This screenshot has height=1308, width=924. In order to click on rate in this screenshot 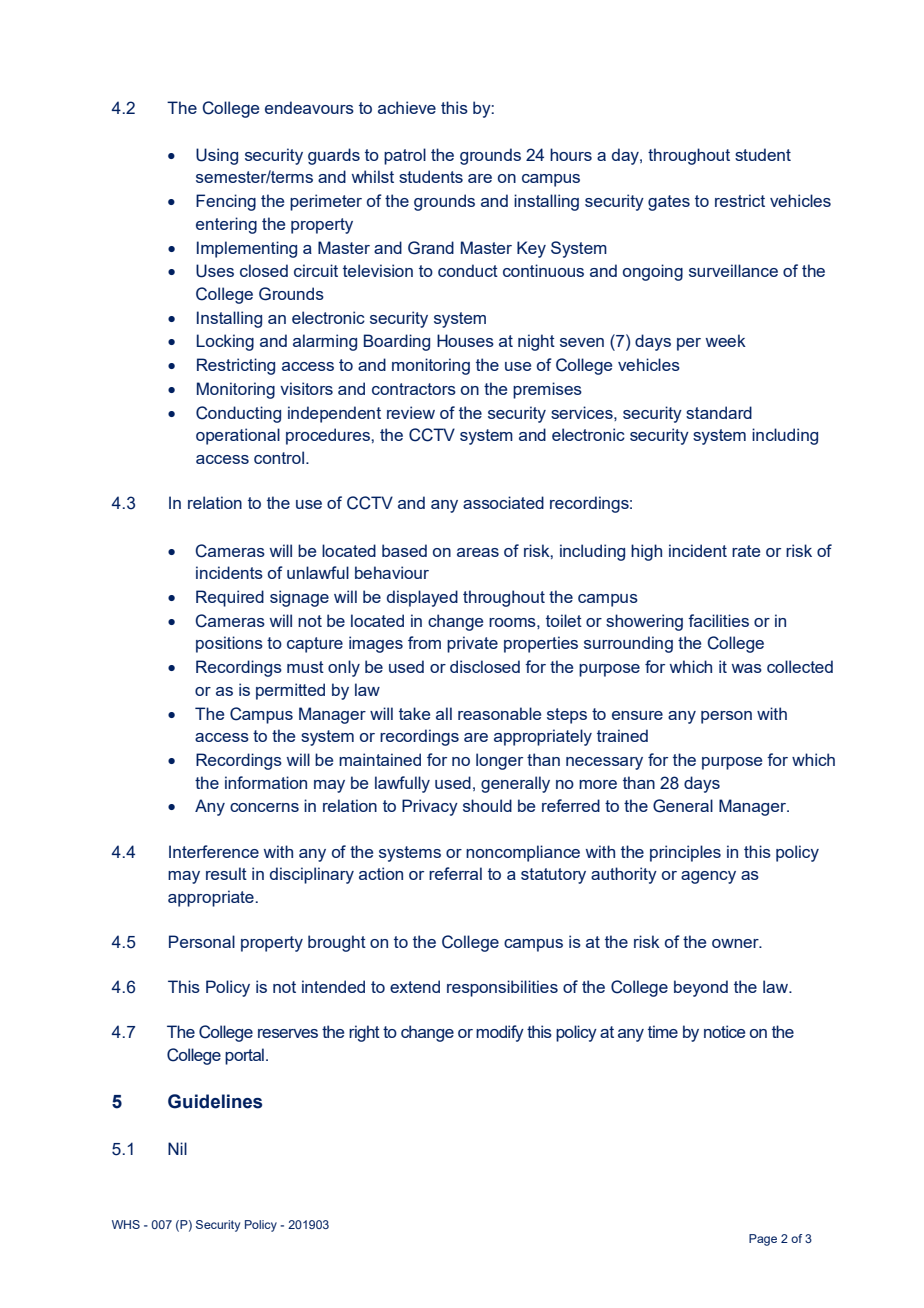, I will do `click(746, 551)`.
